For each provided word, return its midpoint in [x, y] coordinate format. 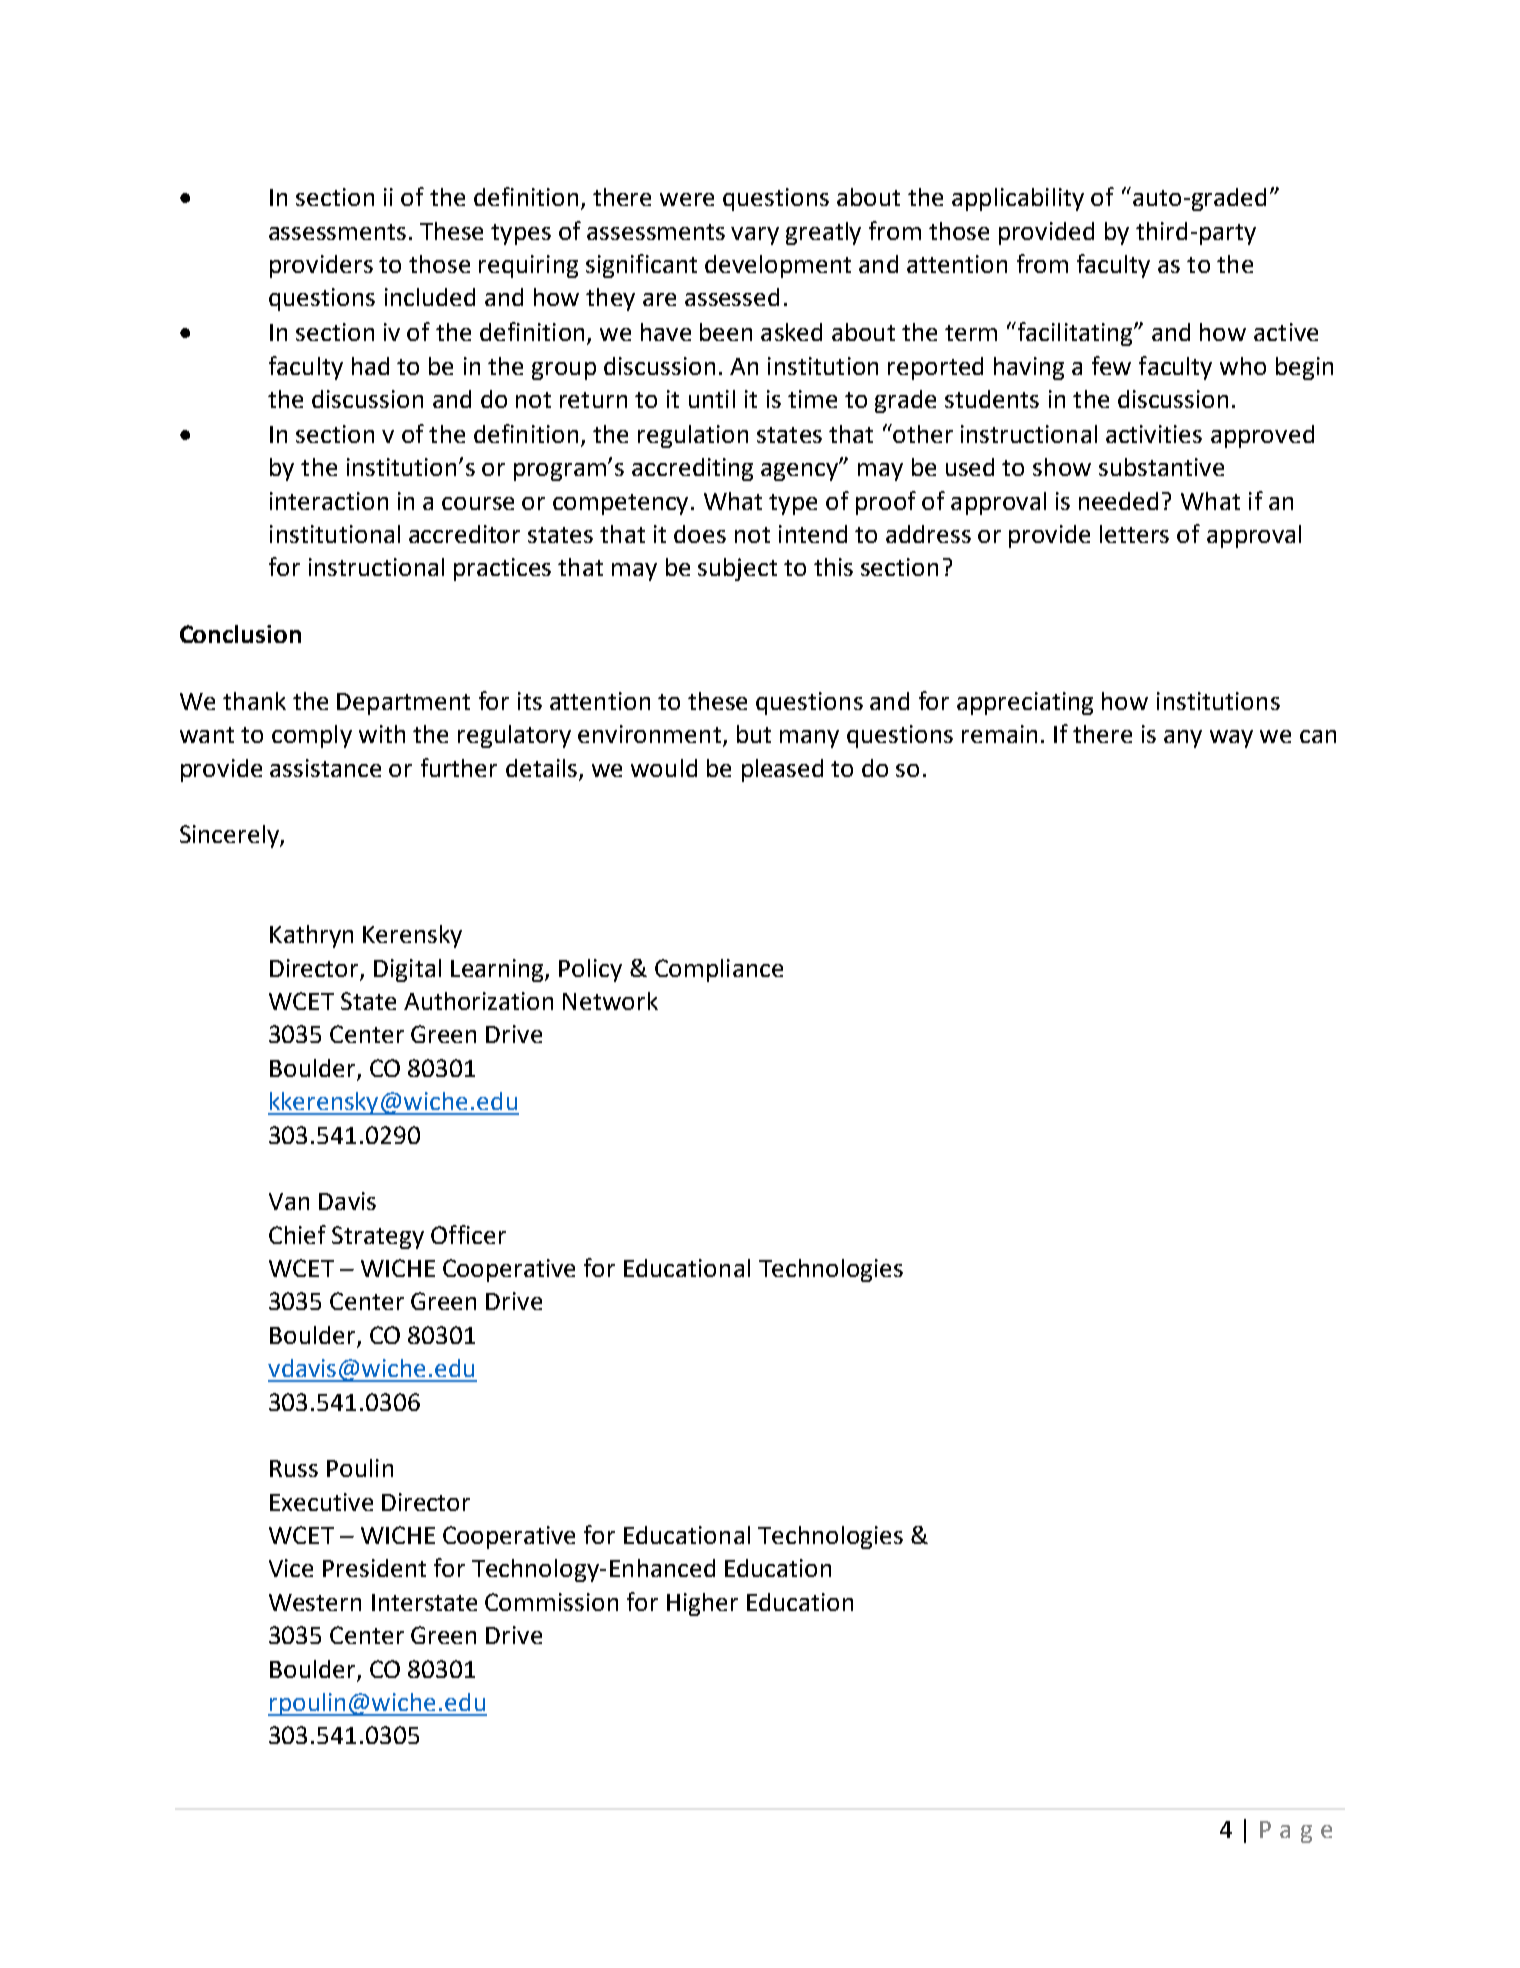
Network [610, 1001]
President [374, 1568]
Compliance [719, 970]
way [1231, 739]
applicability [1018, 199]
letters [1134, 534]
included [430, 297]
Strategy [378, 1237]
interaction [329, 501]
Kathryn [311, 936]
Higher [702, 1604]
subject [737, 569]
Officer [468, 1234]
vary [755, 236]
